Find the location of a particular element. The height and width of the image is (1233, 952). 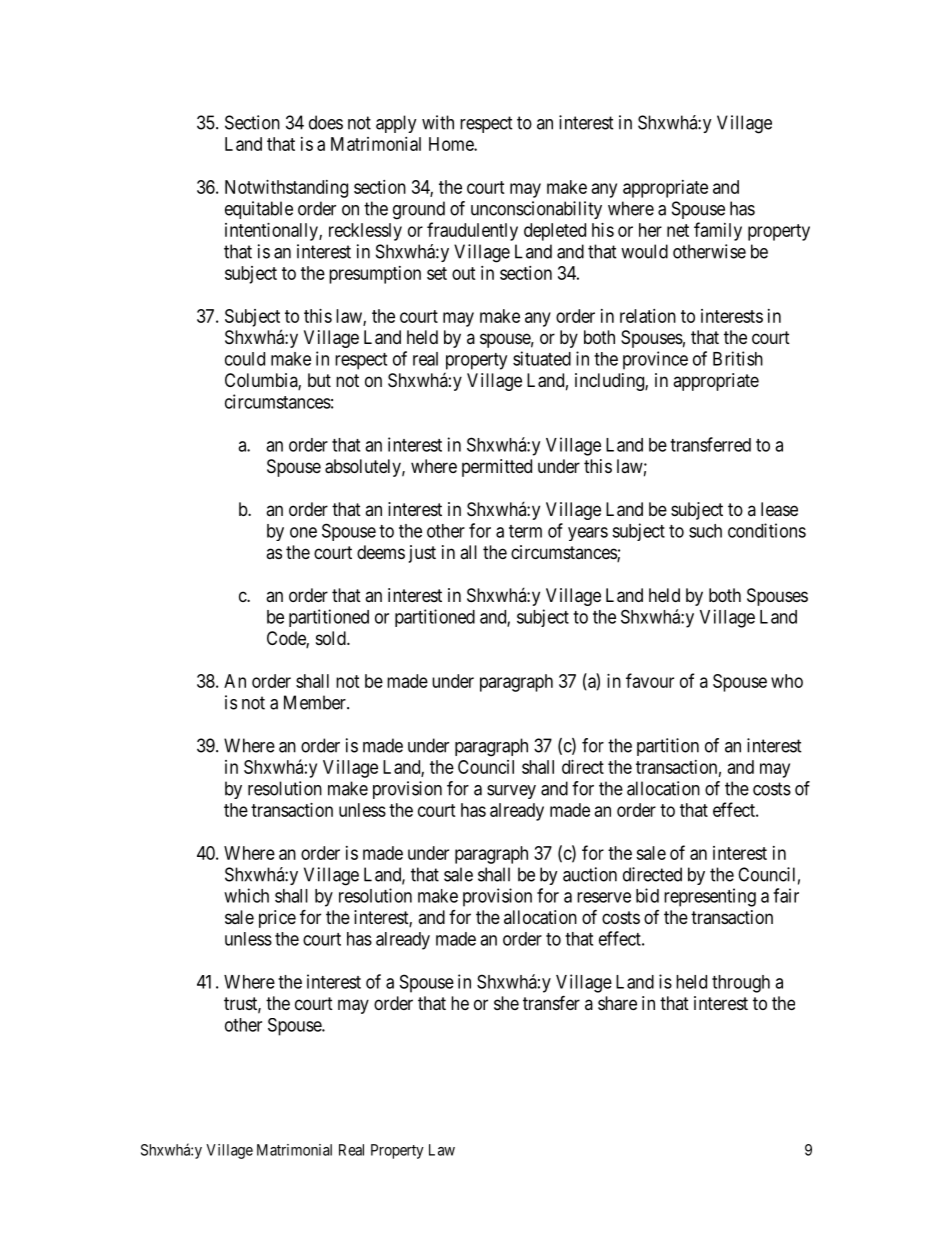

who is located at coordinates (787, 681).
